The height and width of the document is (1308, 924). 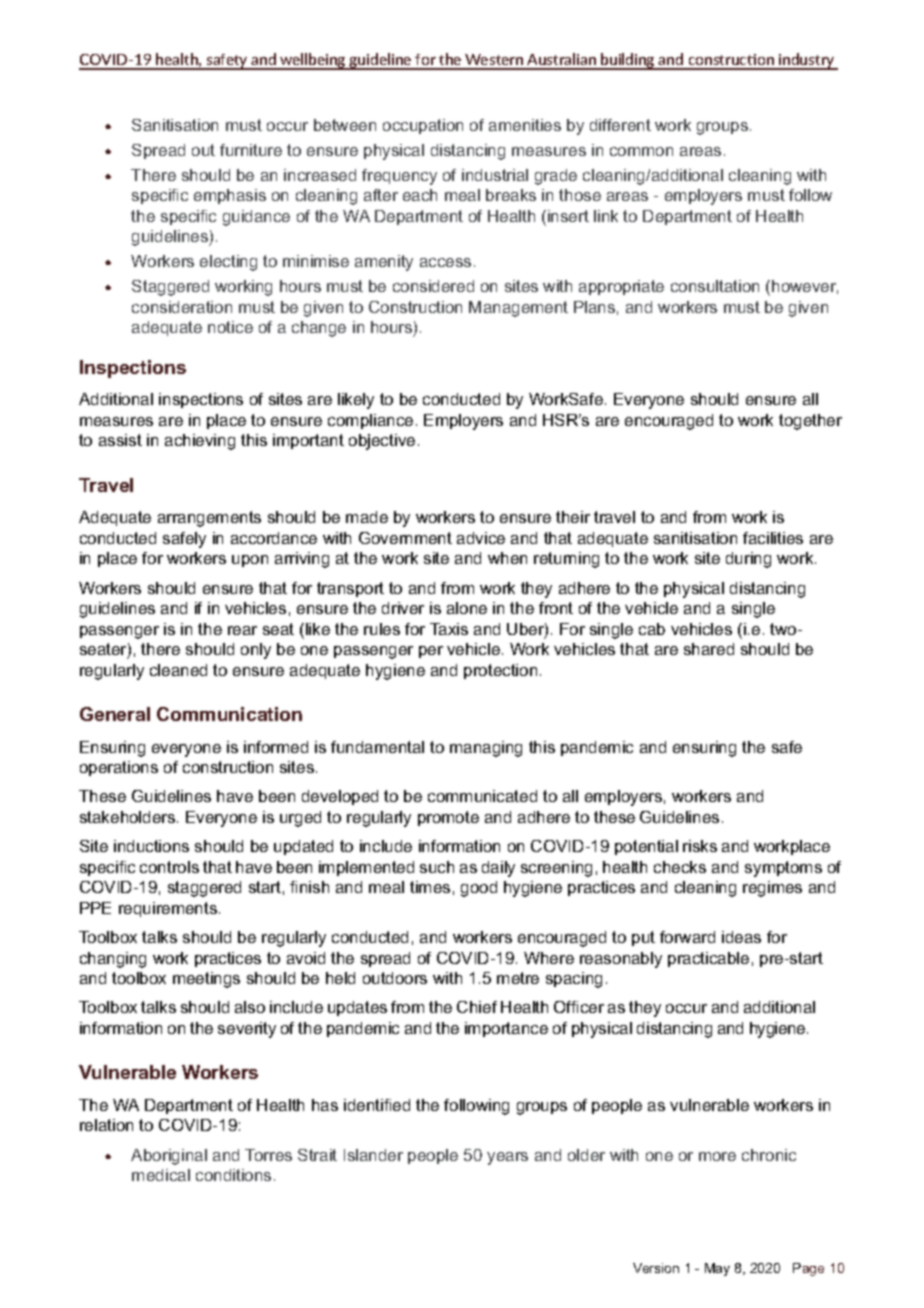 I want to click on advice, so click(x=481, y=538).
